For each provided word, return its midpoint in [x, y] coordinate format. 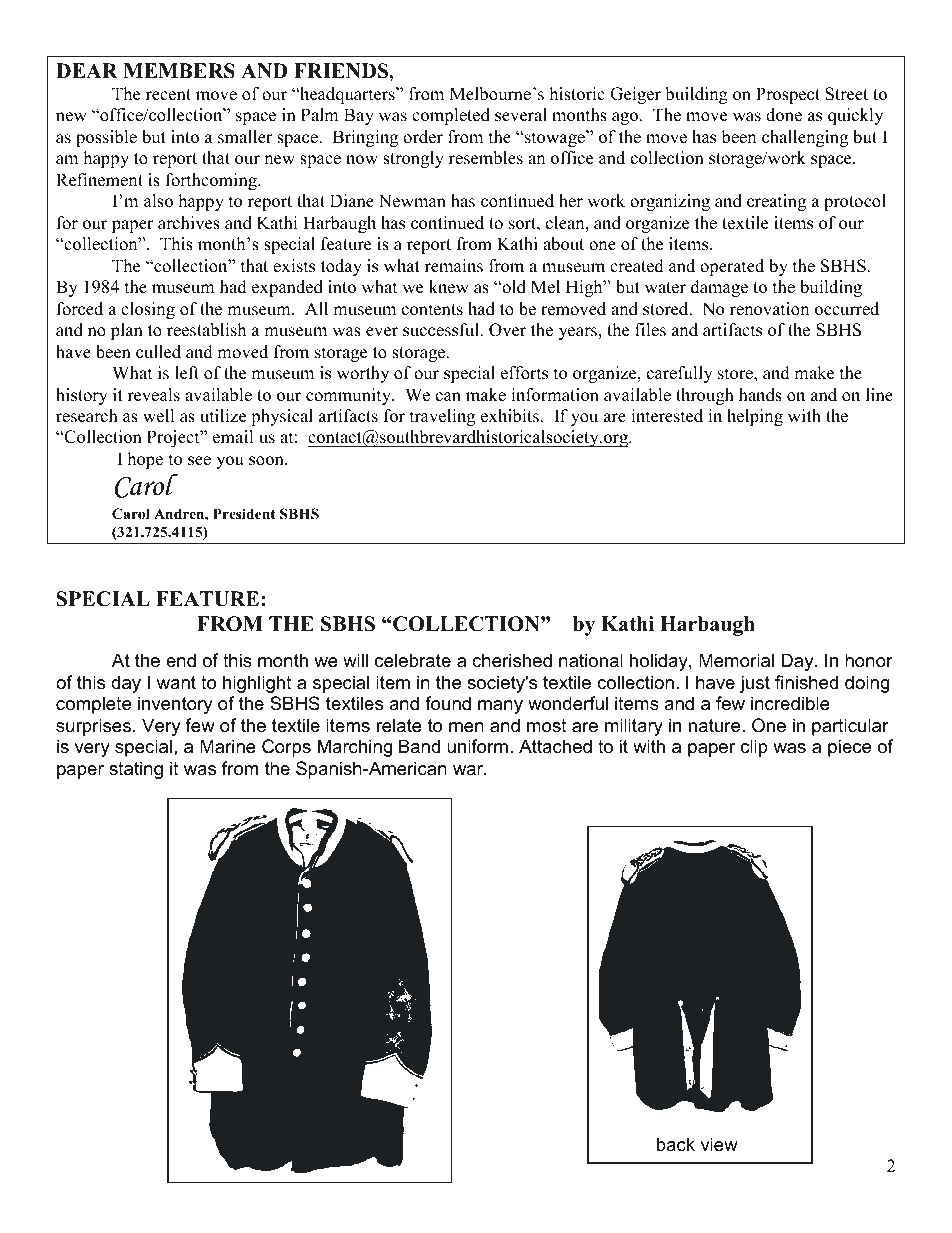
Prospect [788, 95]
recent [168, 95]
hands [760, 395]
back [676, 1144]
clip [754, 748]
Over [507, 330]
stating [136, 770]
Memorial [736, 660]
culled [158, 352]
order [423, 137]
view [719, 1144]
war [469, 770]
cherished [512, 660]
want [176, 682]
